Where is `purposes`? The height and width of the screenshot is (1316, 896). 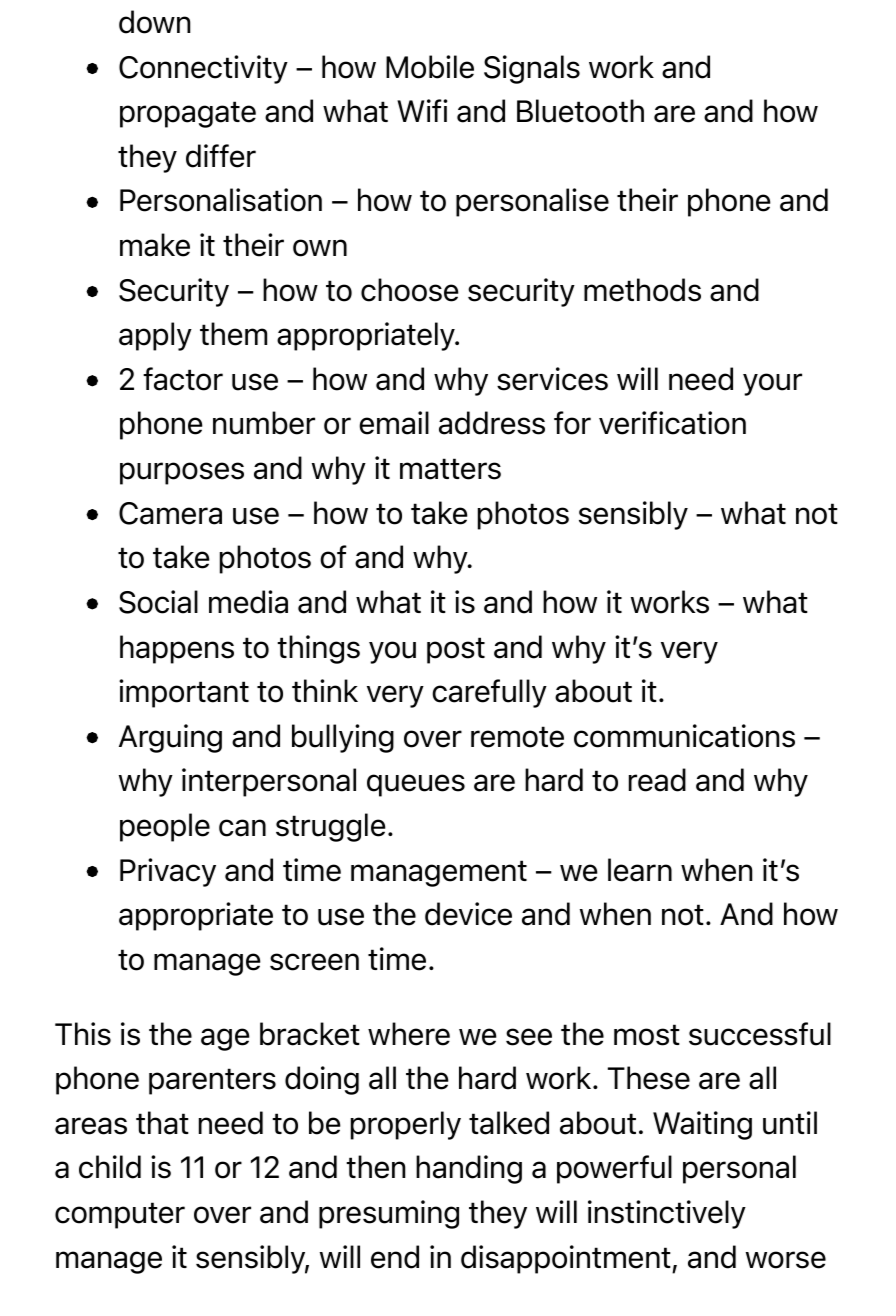
purposes is located at coordinates (182, 473).
